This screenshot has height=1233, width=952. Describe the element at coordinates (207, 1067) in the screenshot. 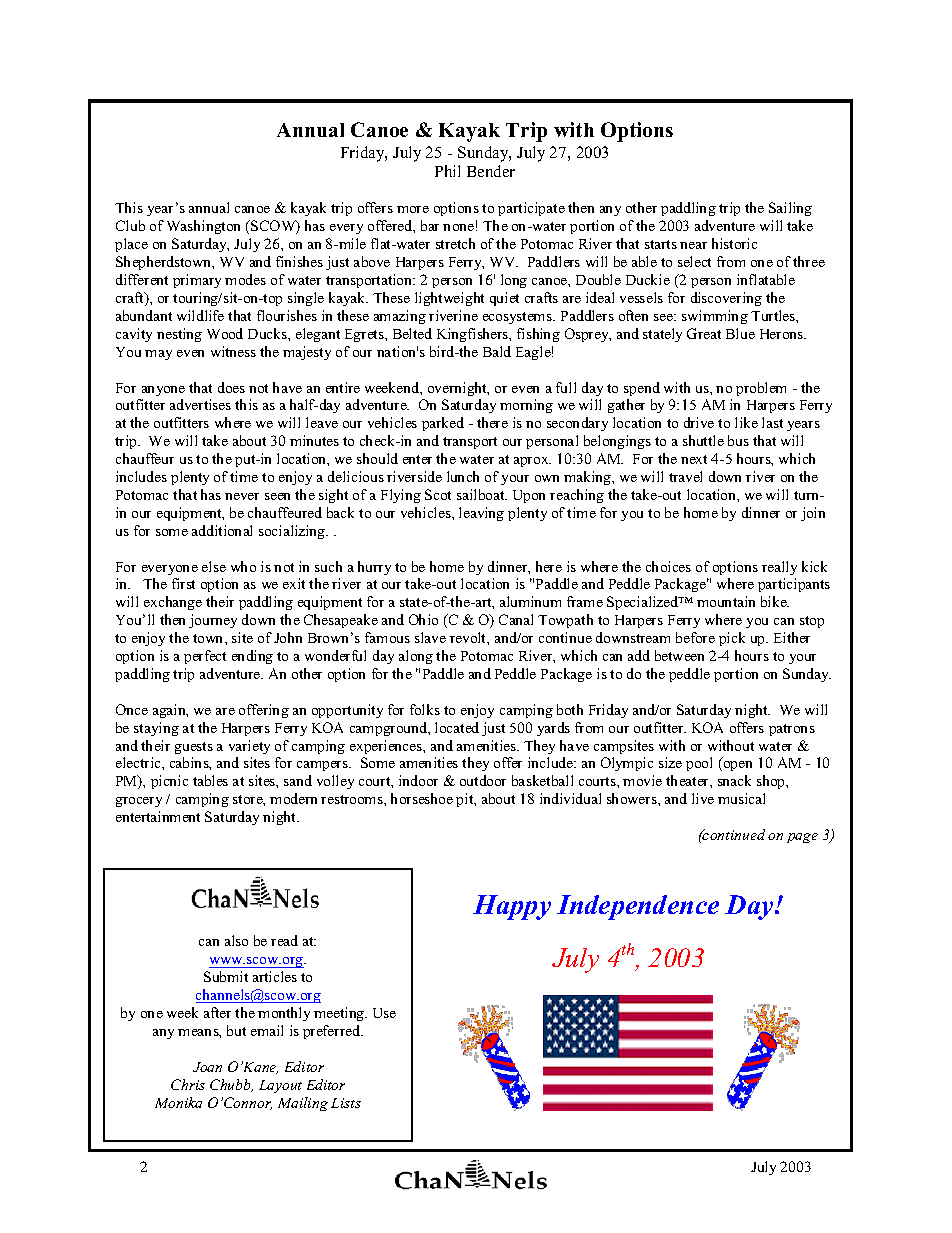

I see `Joan` at that location.
